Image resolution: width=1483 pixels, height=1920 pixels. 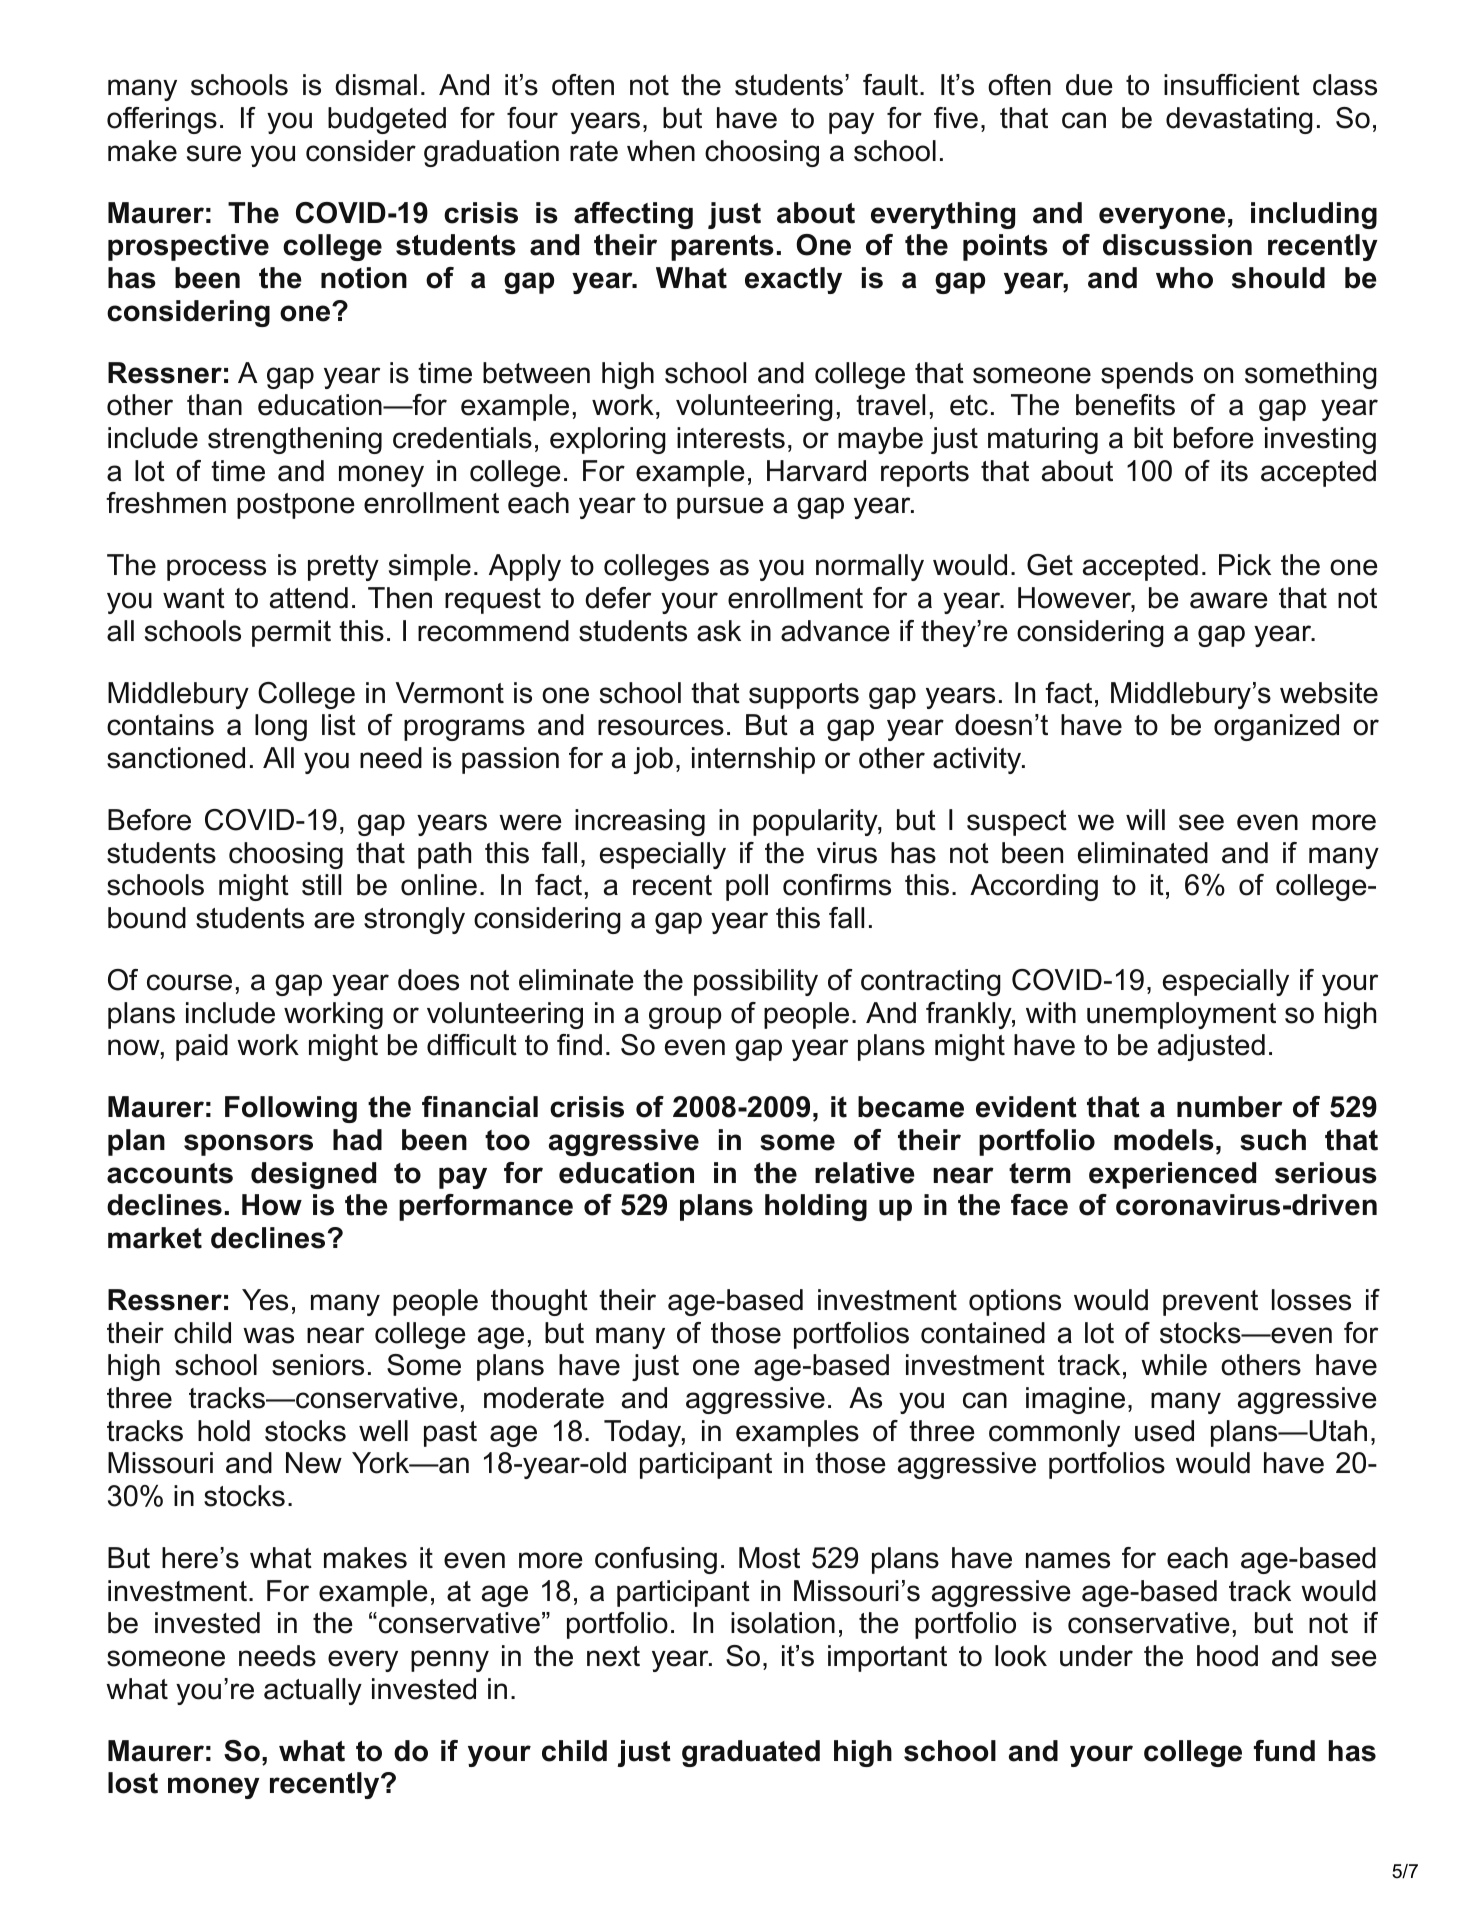 What do you see at coordinates (313, 1175) in the screenshot?
I see `designed` at bounding box center [313, 1175].
